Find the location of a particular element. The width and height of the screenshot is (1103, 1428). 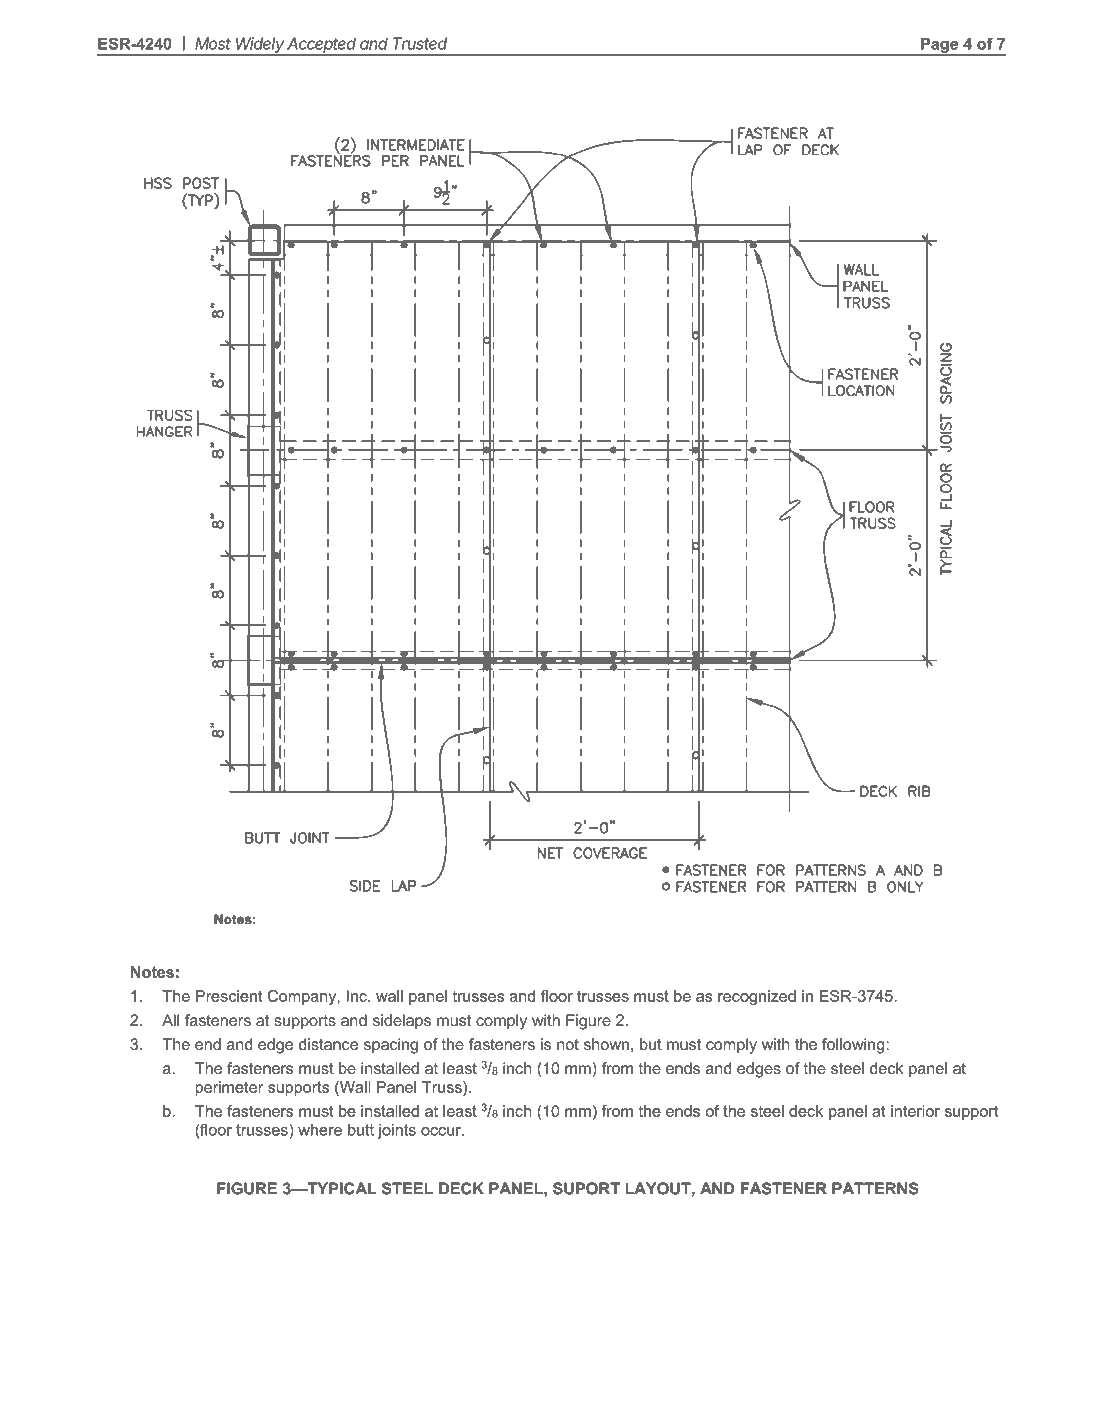

distance is located at coordinates (328, 1044).
